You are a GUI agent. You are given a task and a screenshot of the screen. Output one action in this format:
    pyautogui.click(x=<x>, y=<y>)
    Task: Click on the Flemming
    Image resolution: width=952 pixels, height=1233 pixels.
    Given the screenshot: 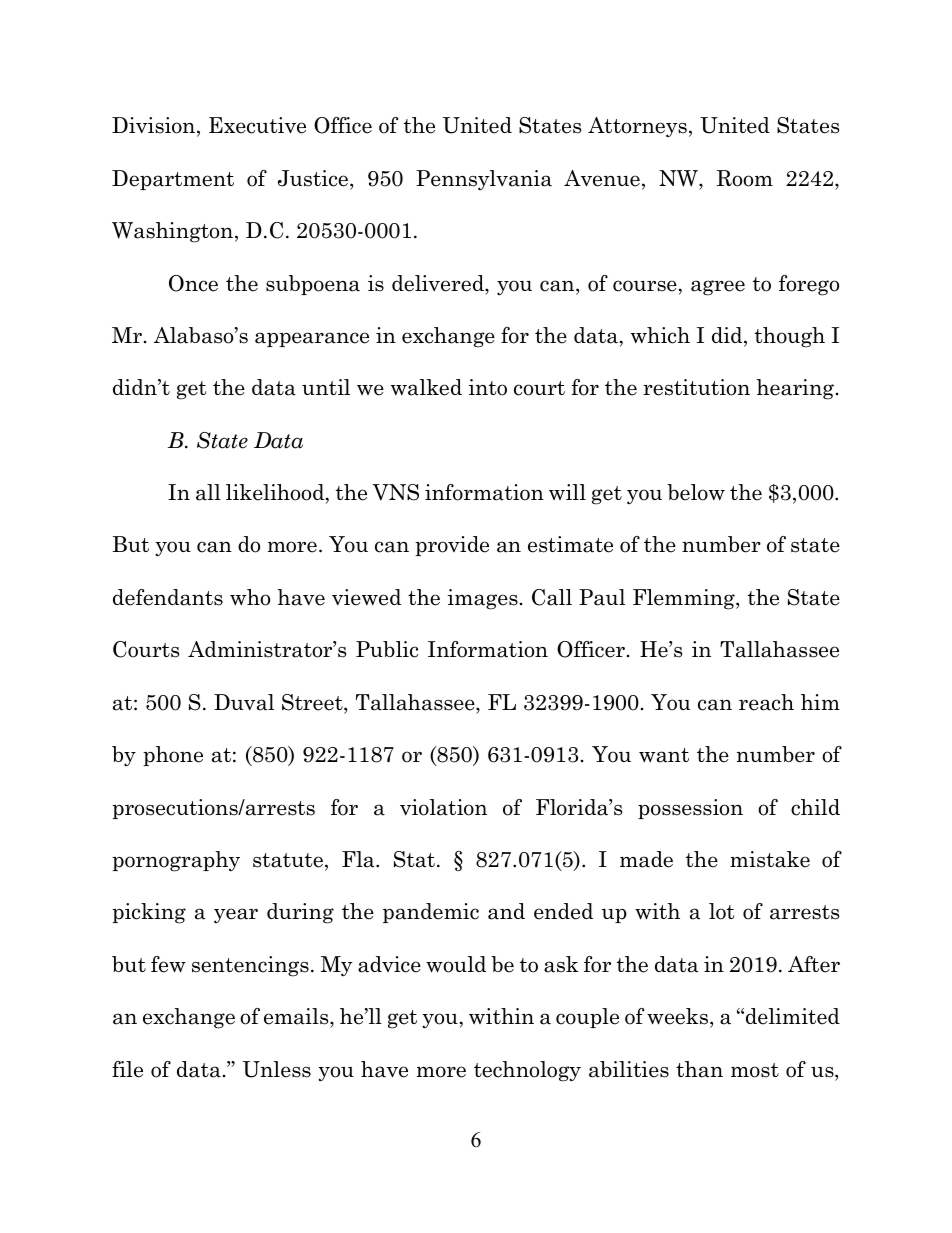 What is the action you would take?
    pyautogui.click(x=685, y=599)
